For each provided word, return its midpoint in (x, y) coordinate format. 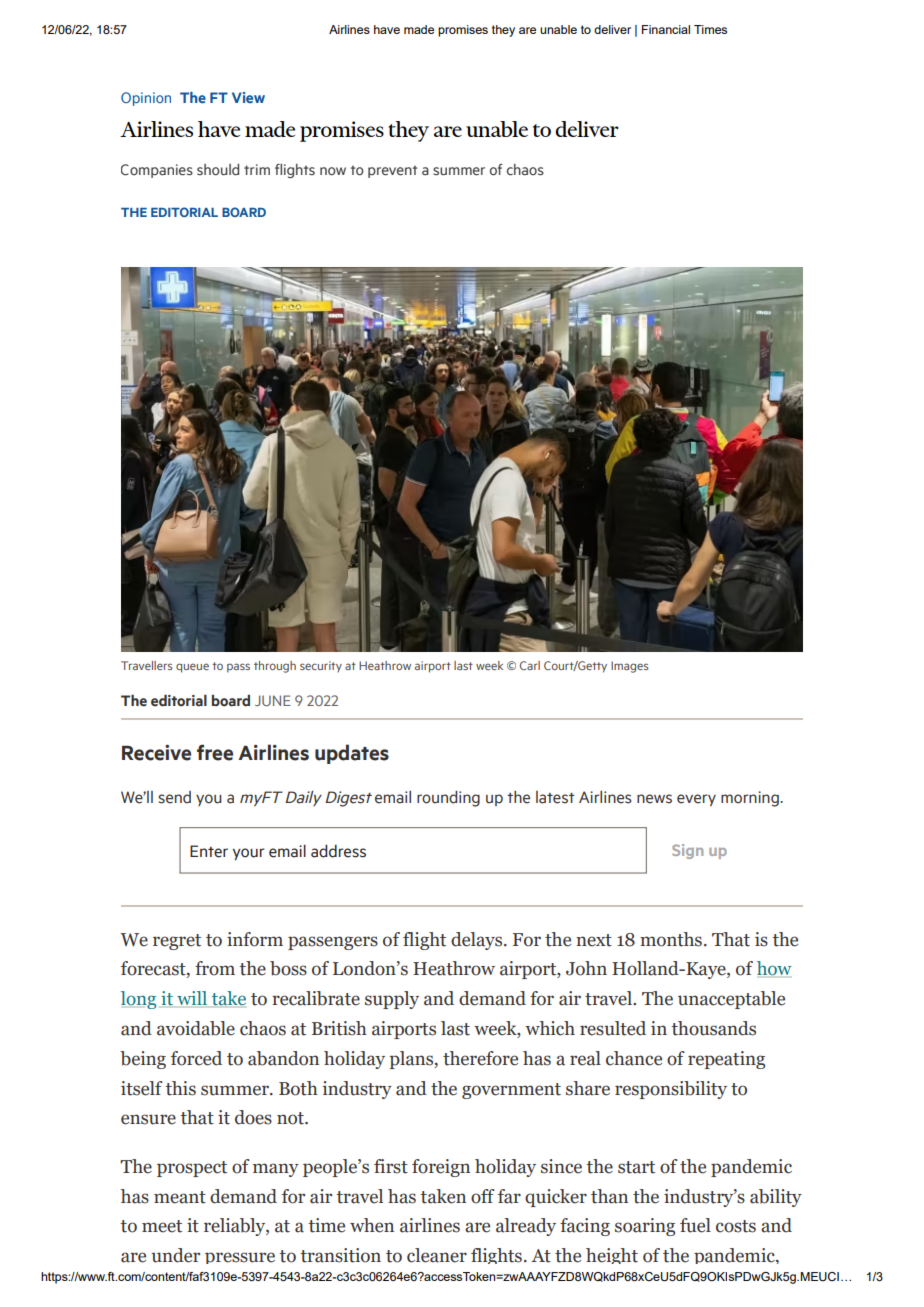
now (333, 171)
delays (478, 941)
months (671, 939)
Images (630, 667)
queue (192, 668)
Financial (666, 29)
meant (180, 1197)
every (696, 800)
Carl (530, 665)
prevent (392, 171)
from (215, 968)
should (218, 170)
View (248, 97)
